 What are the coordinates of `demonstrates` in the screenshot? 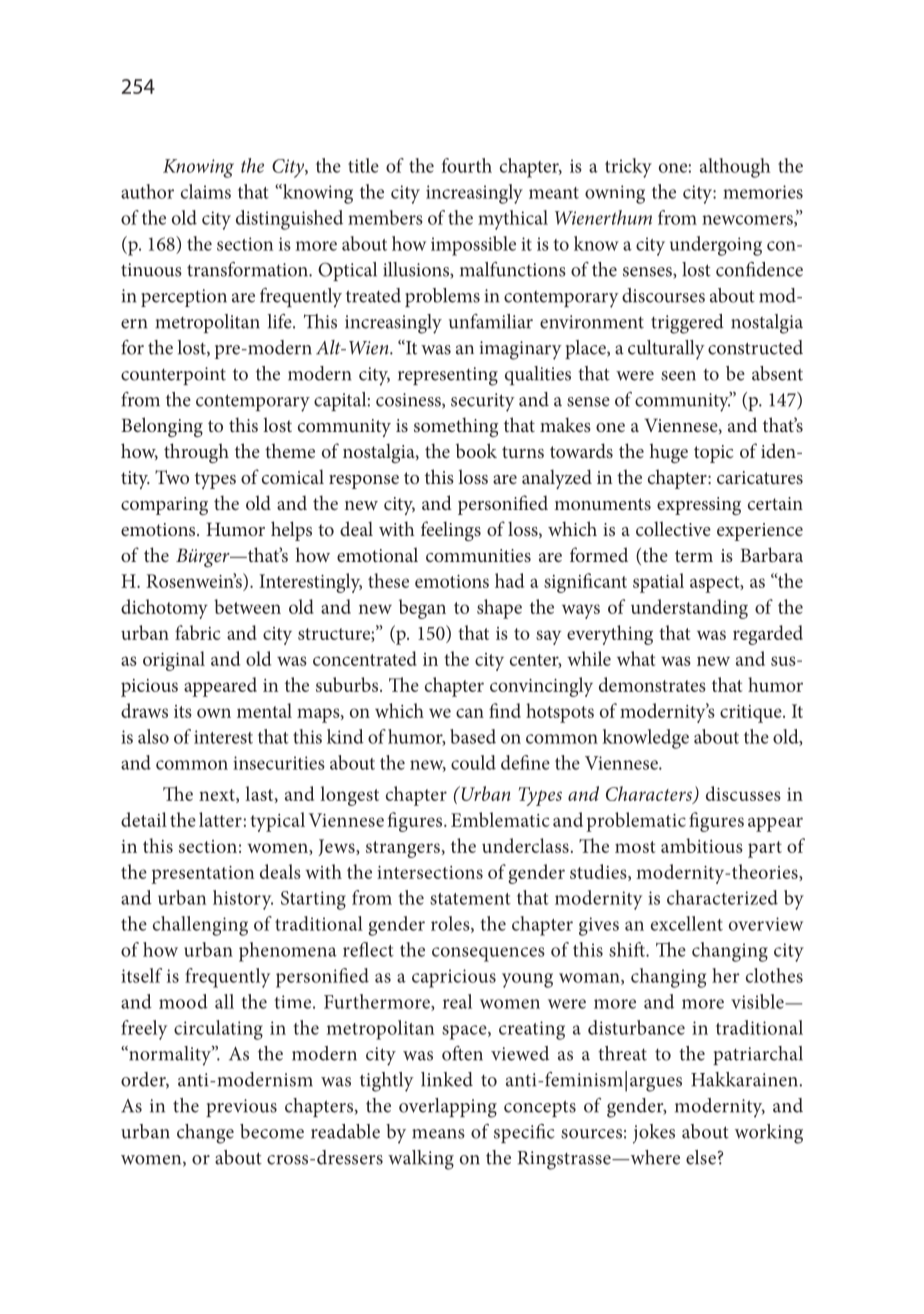 It's located at (652, 684).
